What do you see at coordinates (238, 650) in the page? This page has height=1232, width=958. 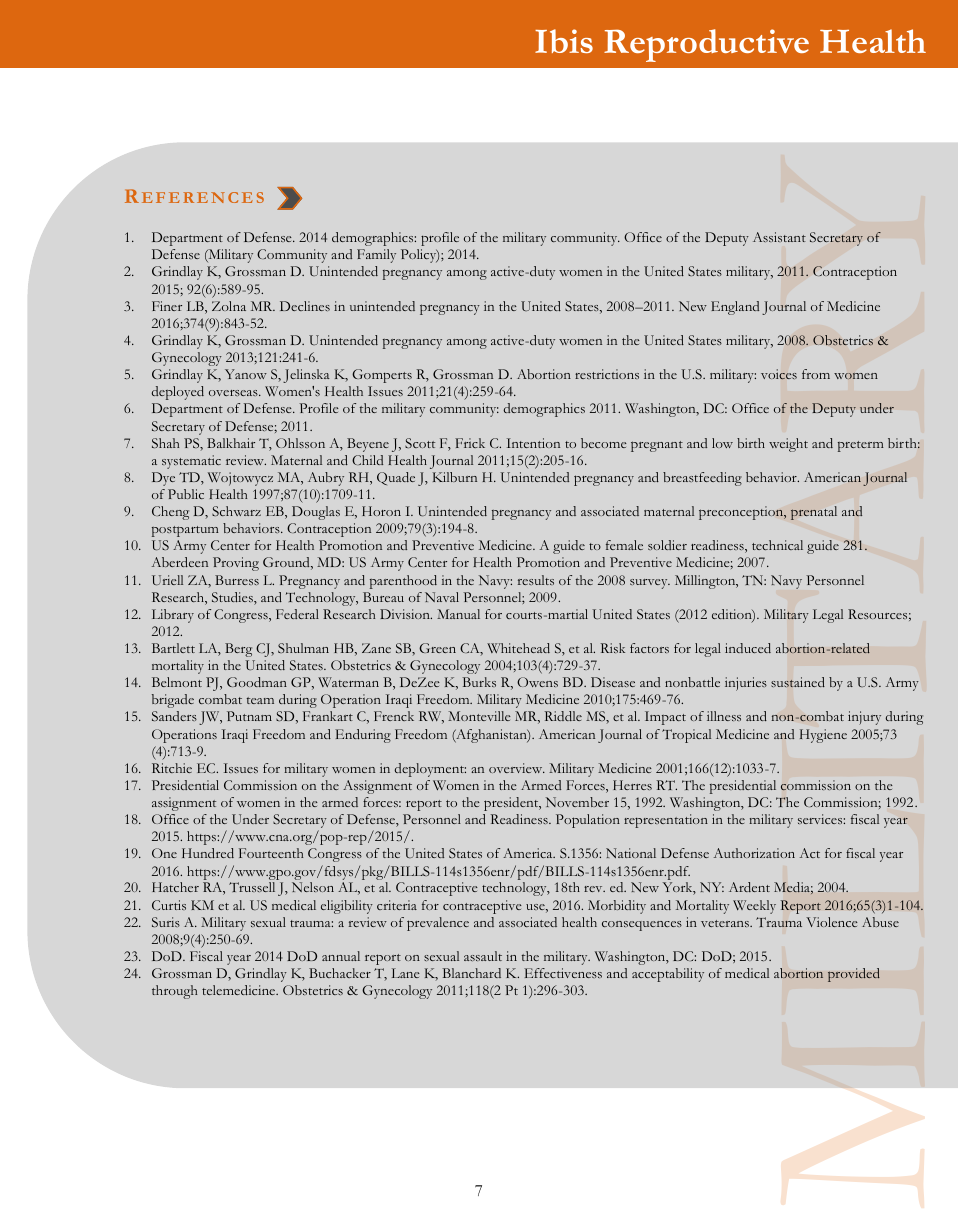 I see `Berg` at bounding box center [238, 650].
